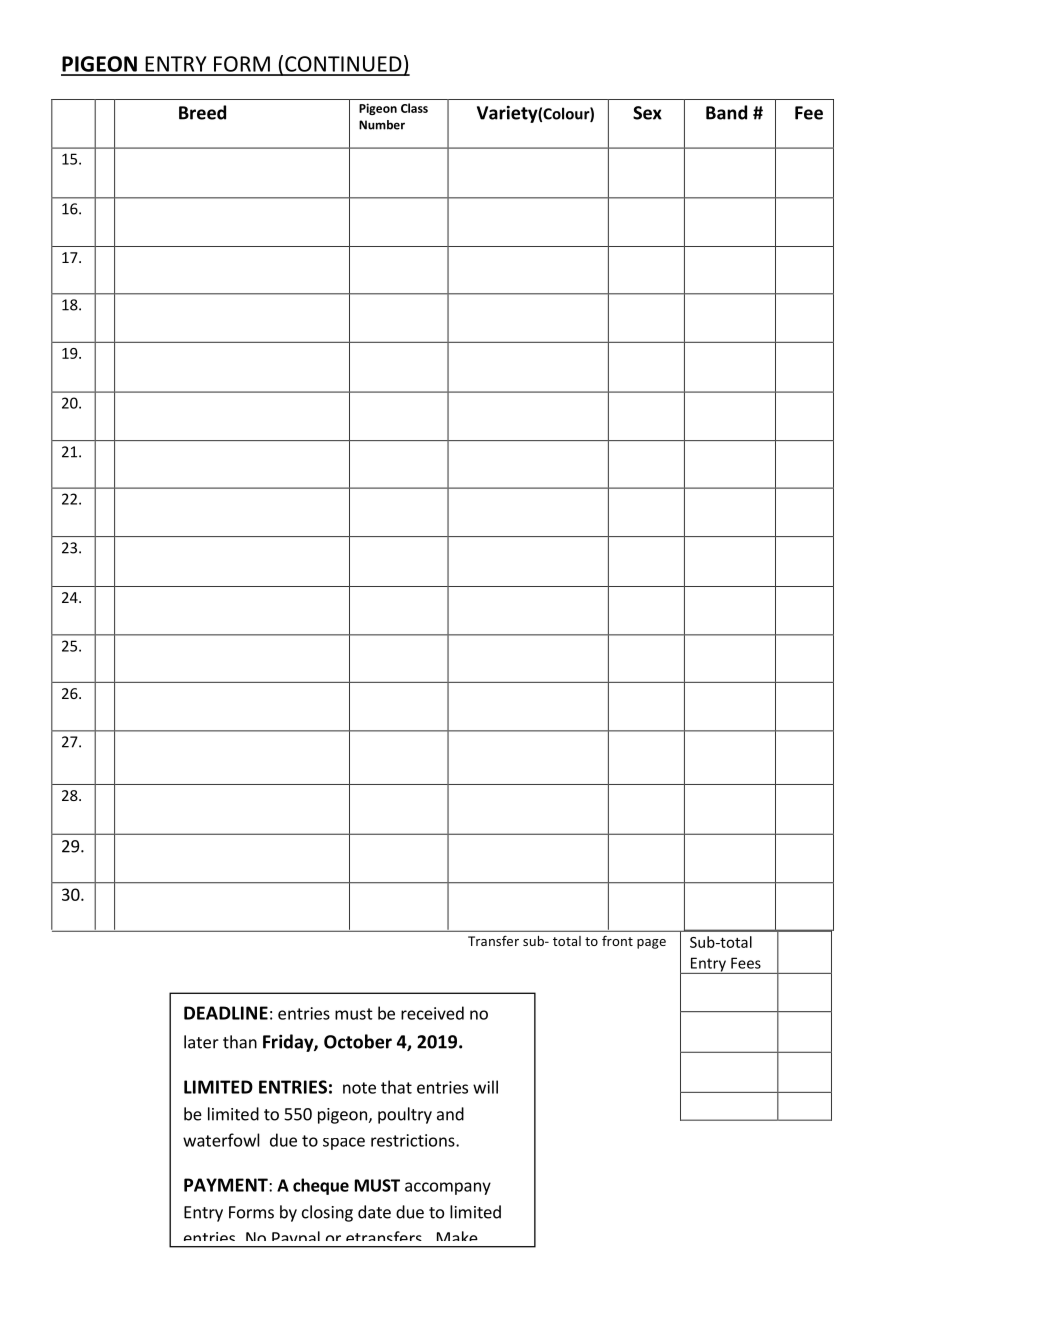  What do you see at coordinates (651, 944) in the document?
I see `page` at bounding box center [651, 944].
